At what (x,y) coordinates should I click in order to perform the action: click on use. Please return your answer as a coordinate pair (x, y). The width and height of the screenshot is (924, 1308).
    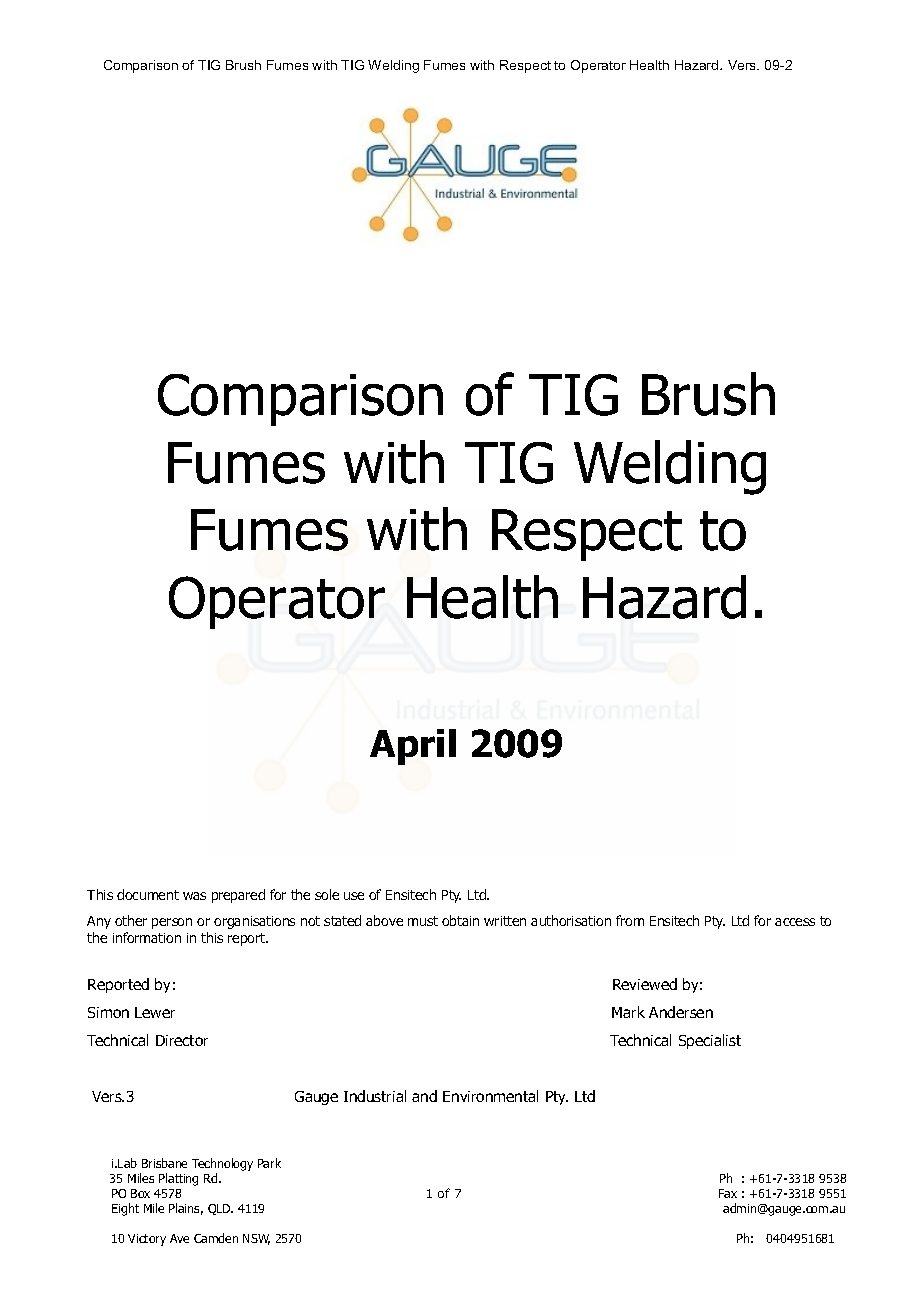
    Looking at the image, I should click on (354, 896).
